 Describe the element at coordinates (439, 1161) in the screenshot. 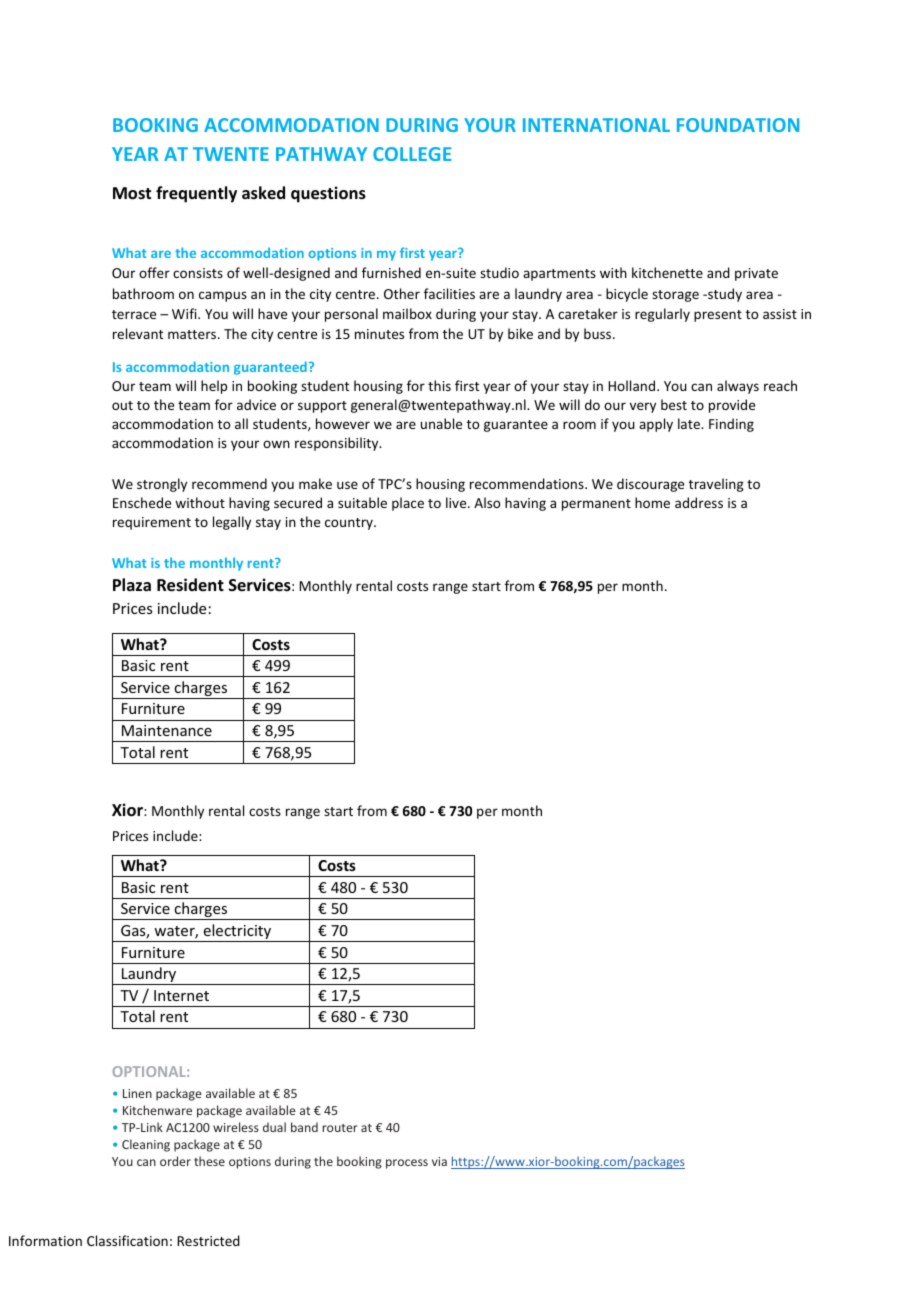

I see `via` at that location.
